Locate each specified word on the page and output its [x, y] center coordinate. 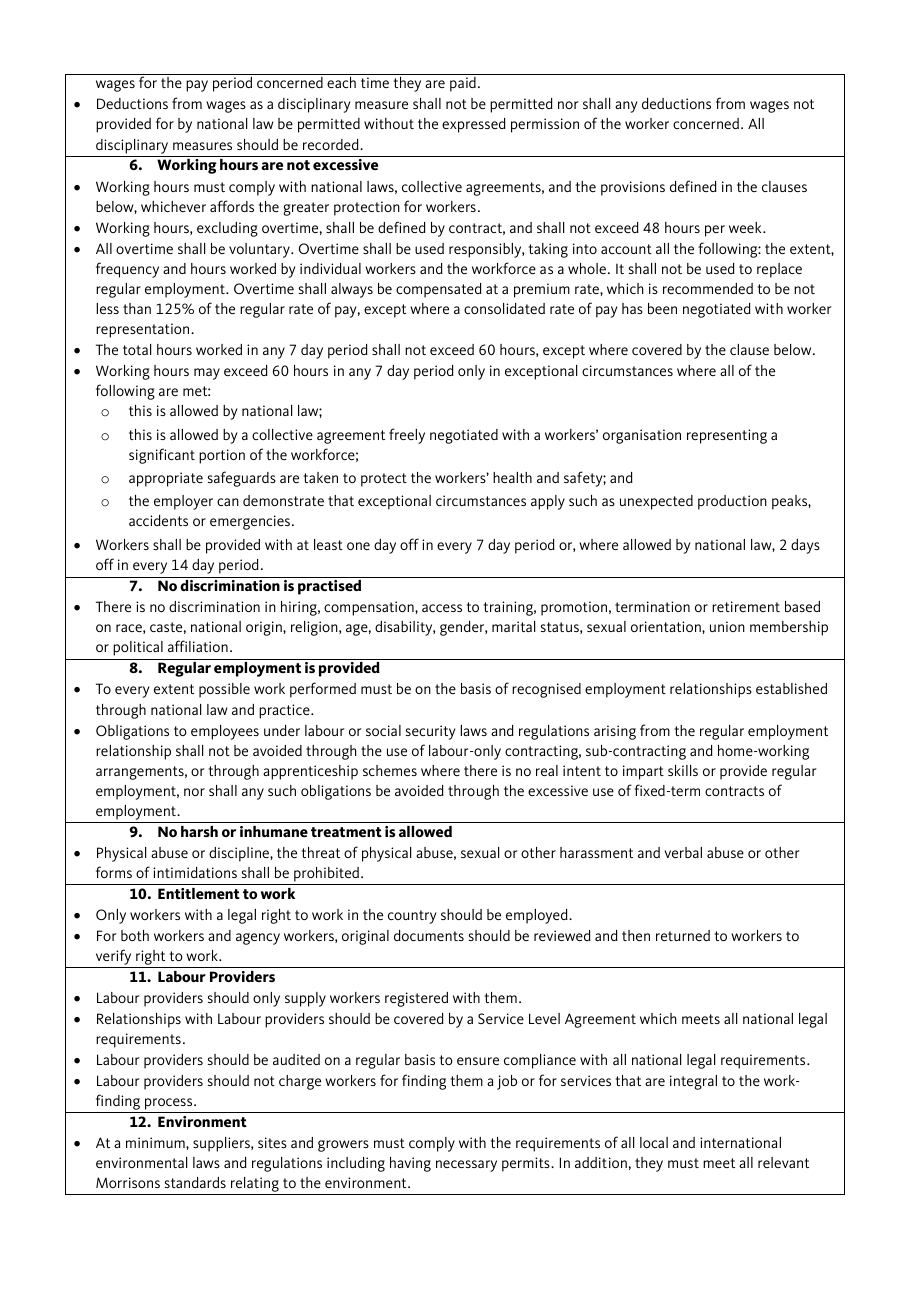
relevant [783, 1162]
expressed [474, 125]
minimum [156, 1142]
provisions [633, 188]
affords [232, 206]
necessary [466, 1166]
